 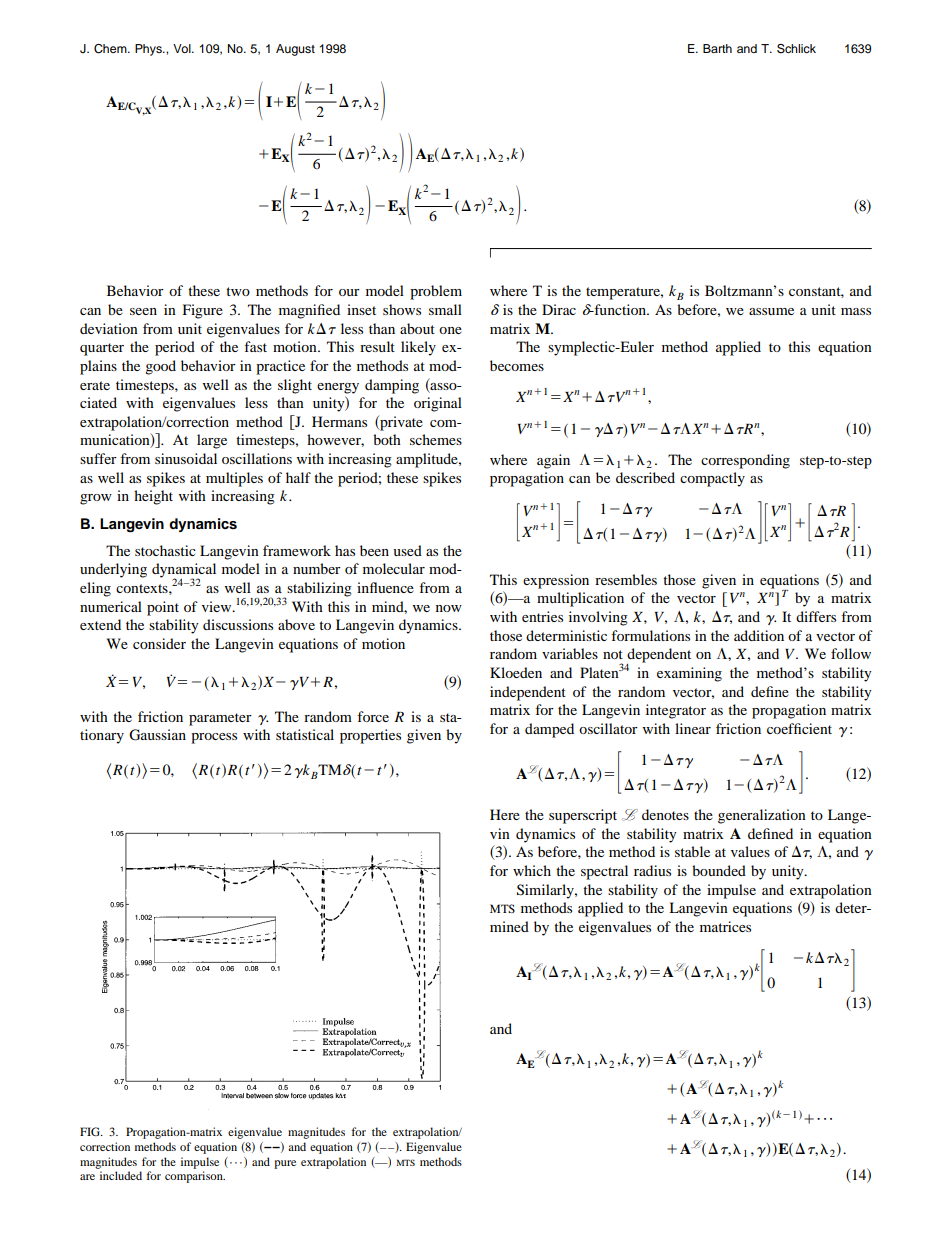 I want to click on addition, so click(x=759, y=635).
